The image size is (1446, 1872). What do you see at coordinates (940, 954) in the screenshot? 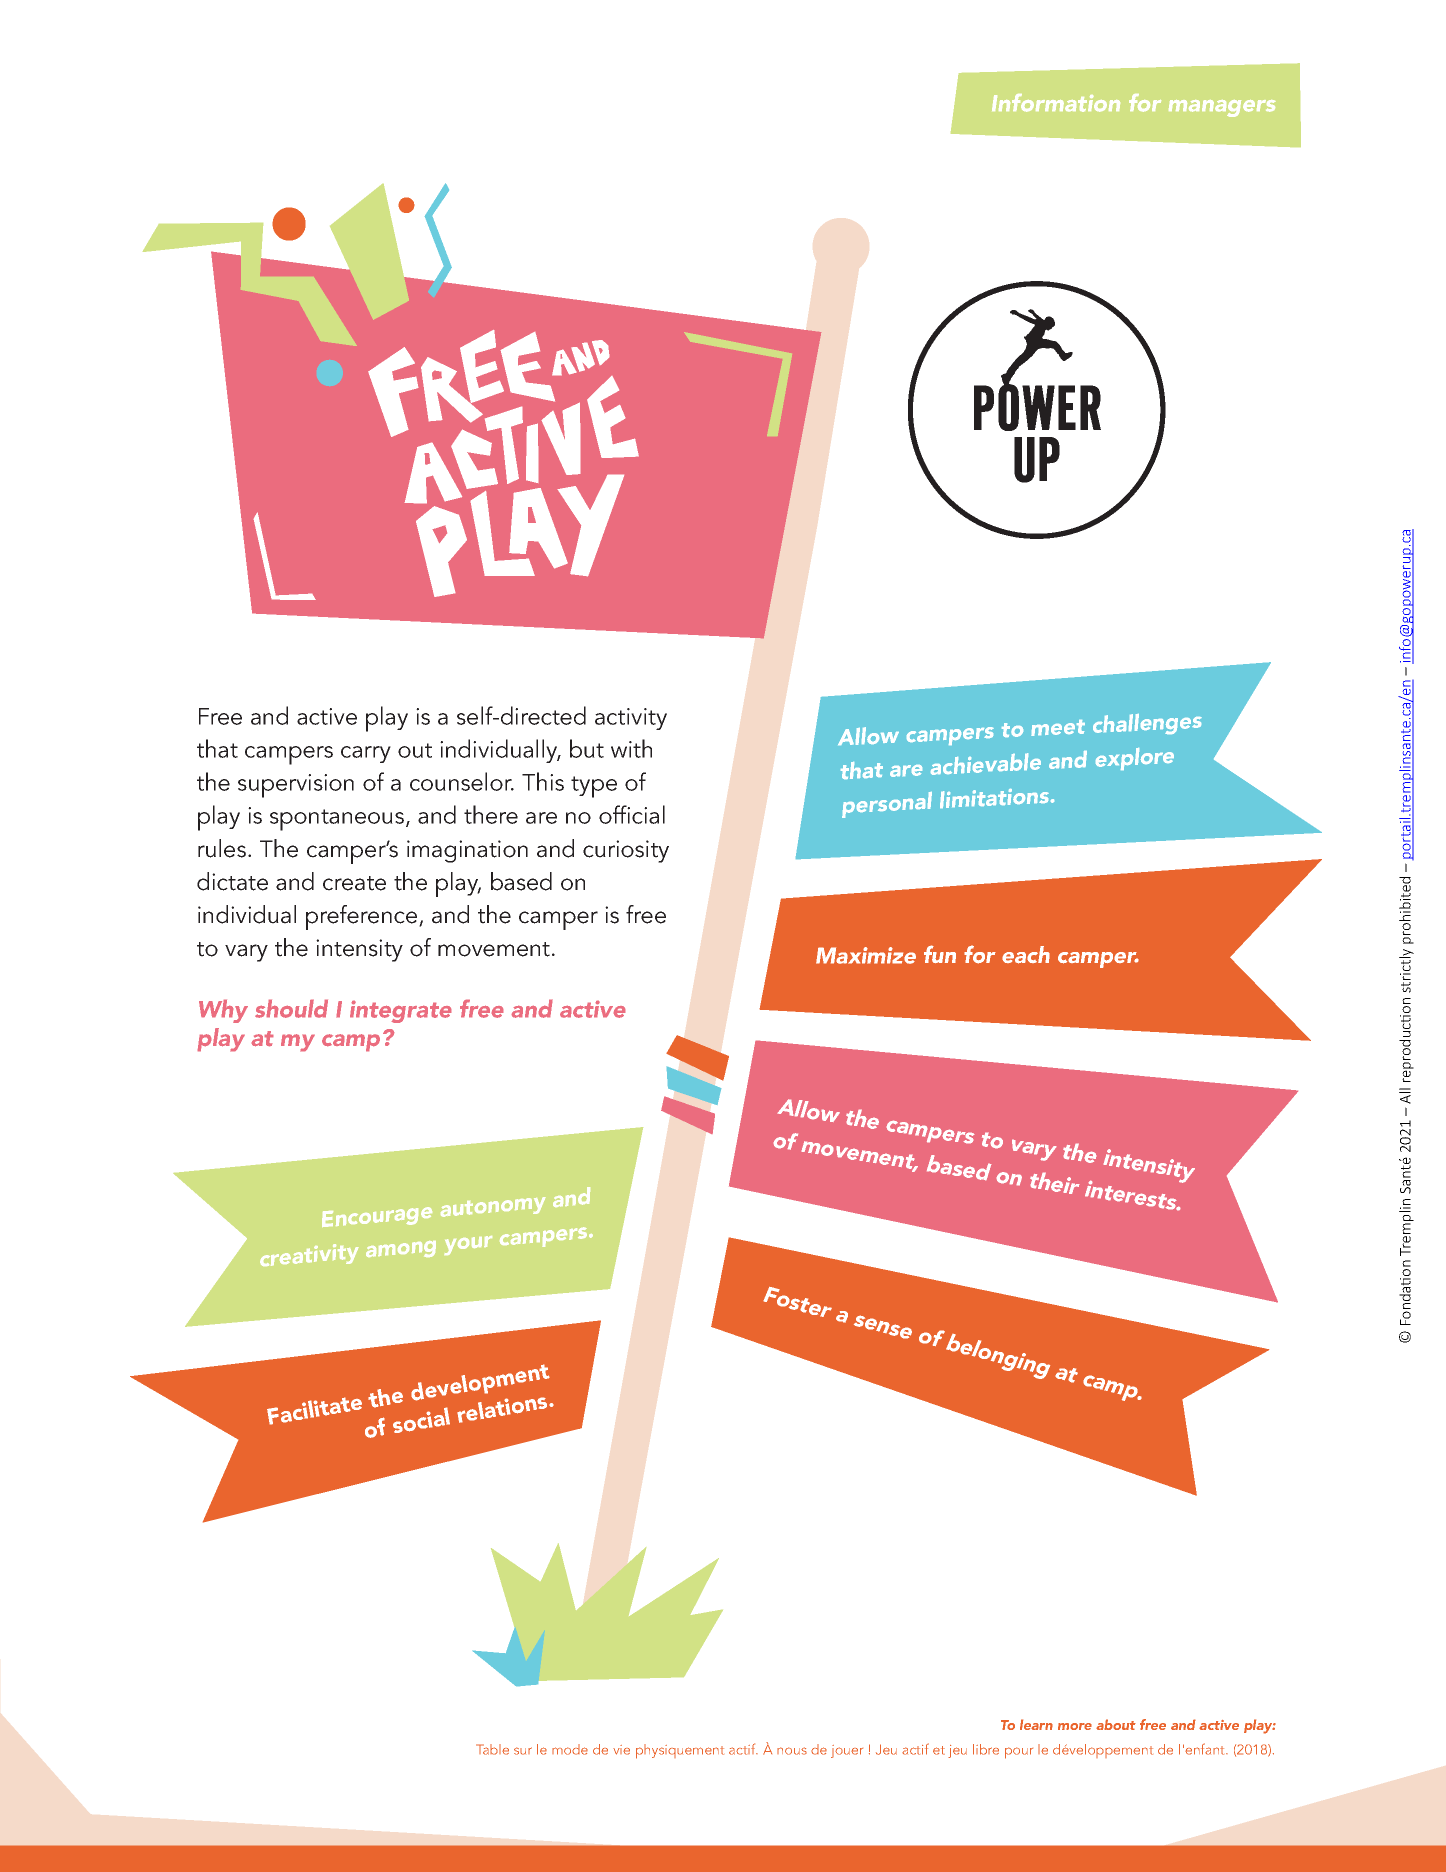
I see `fun` at bounding box center [940, 954].
